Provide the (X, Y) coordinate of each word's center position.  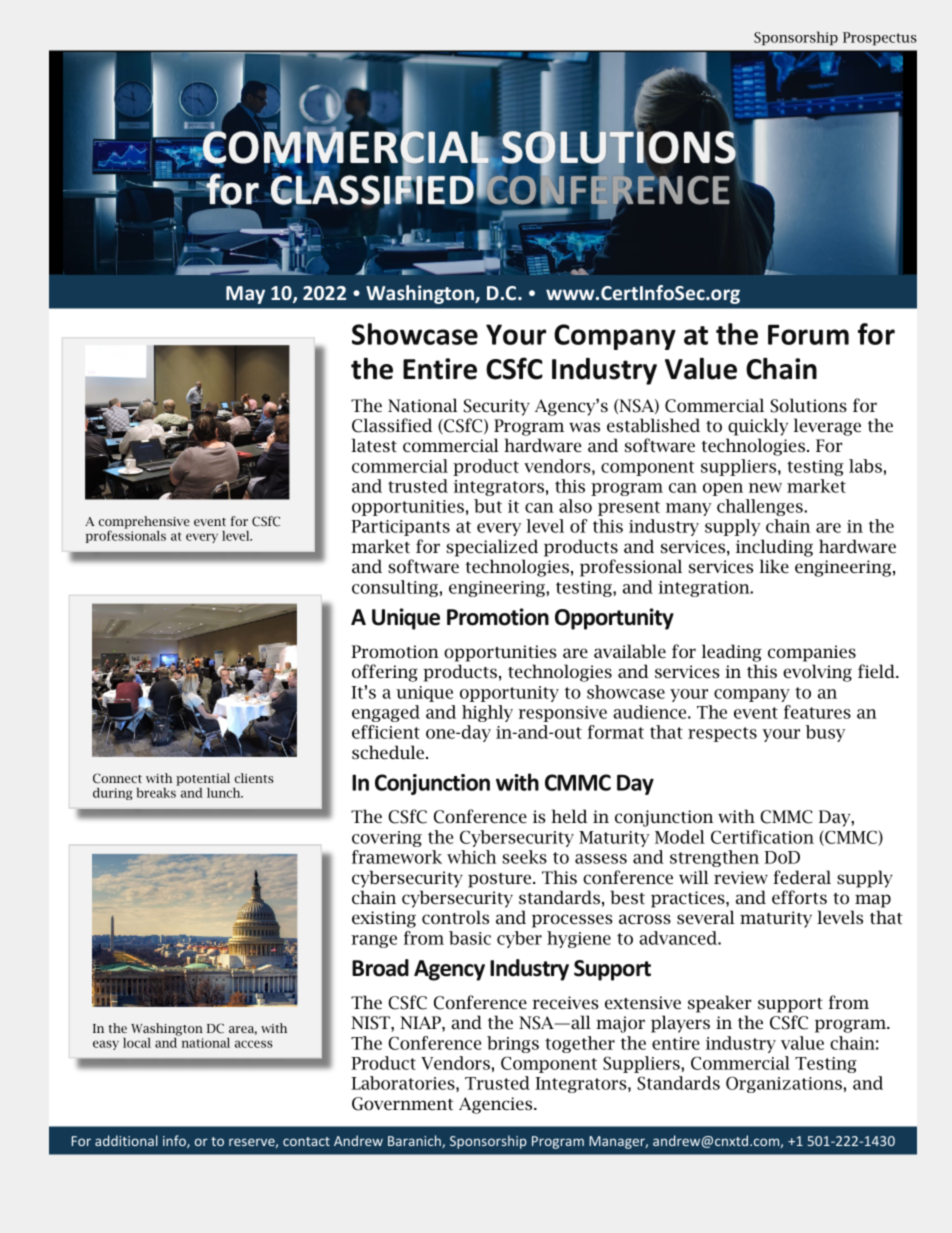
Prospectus (880, 39)
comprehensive (144, 523)
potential (203, 779)
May (245, 295)
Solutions (808, 405)
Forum (808, 334)
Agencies (497, 1105)
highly (487, 713)
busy (825, 733)
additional (126, 1140)
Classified (392, 425)
